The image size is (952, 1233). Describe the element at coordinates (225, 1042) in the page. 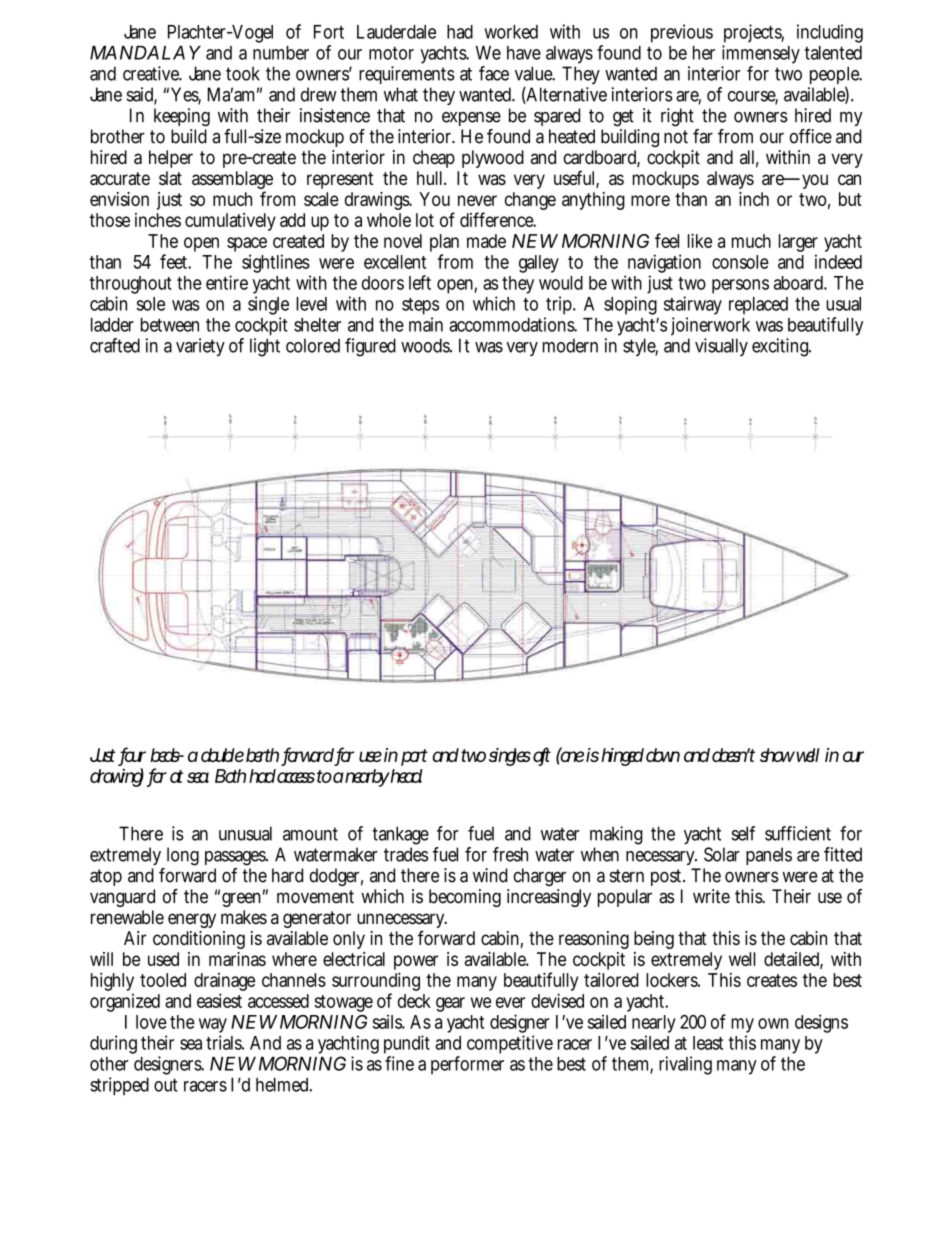

I see `trials` at that location.
